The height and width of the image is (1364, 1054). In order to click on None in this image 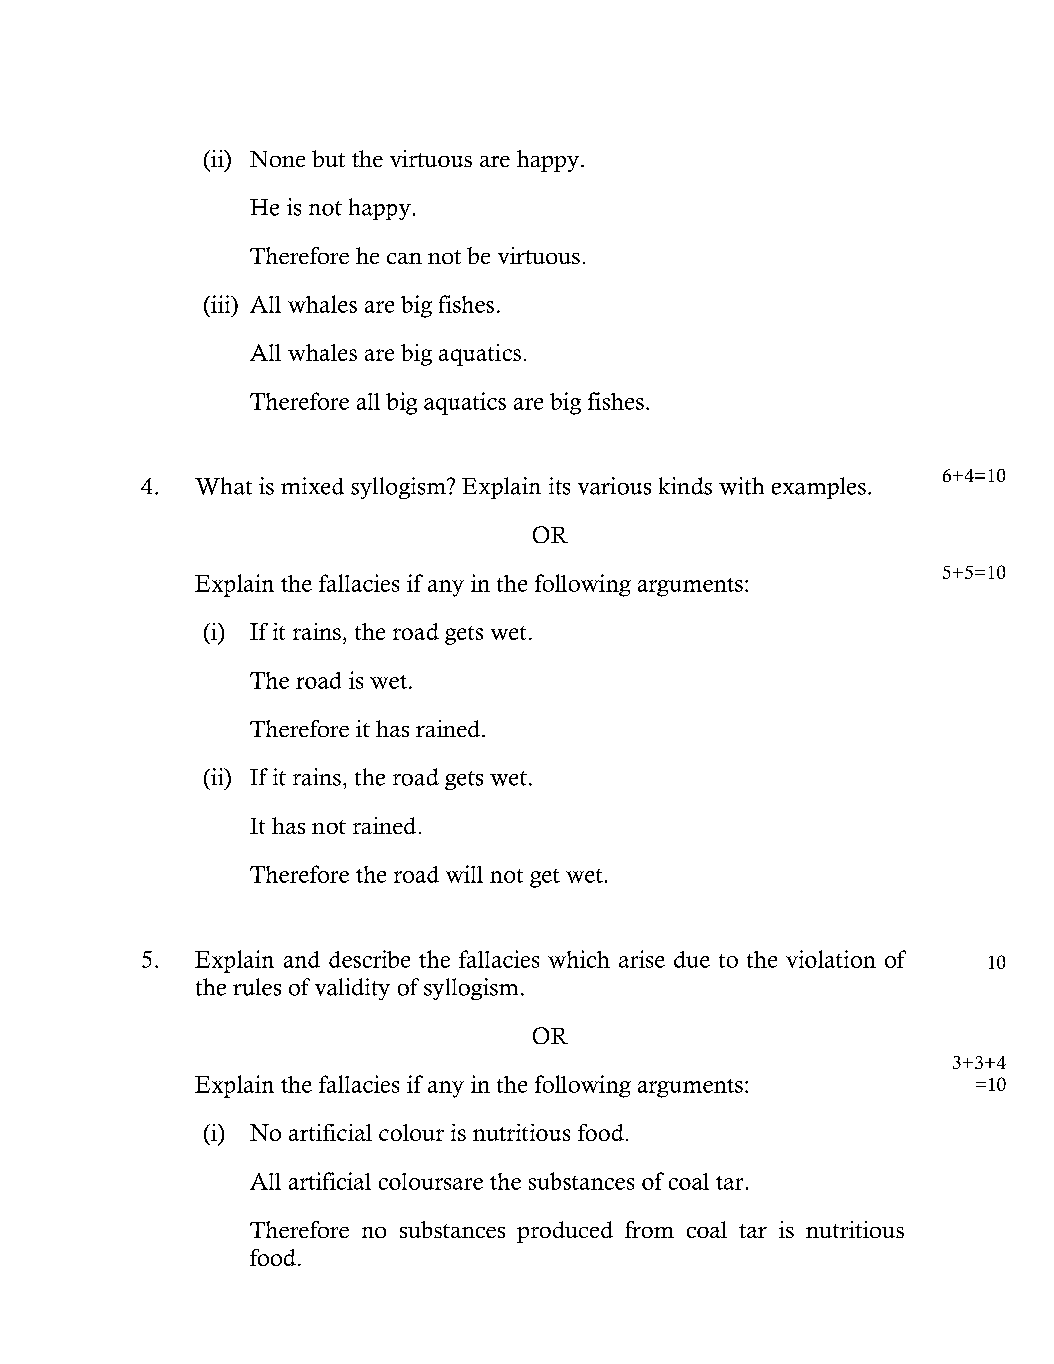, I will do `click(277, 159)`.
